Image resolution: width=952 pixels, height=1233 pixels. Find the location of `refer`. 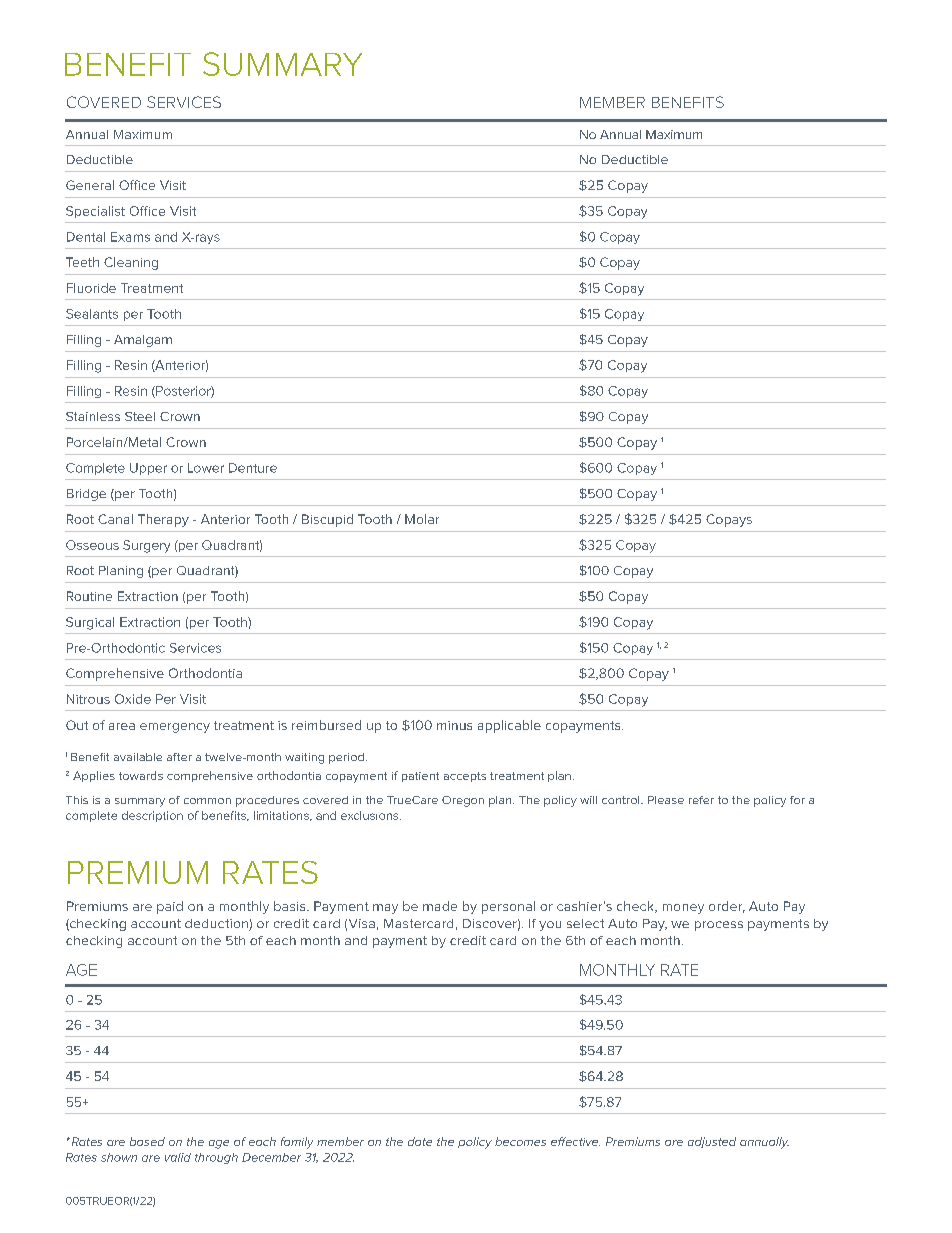

refer is located at coordinates (701, 800).
